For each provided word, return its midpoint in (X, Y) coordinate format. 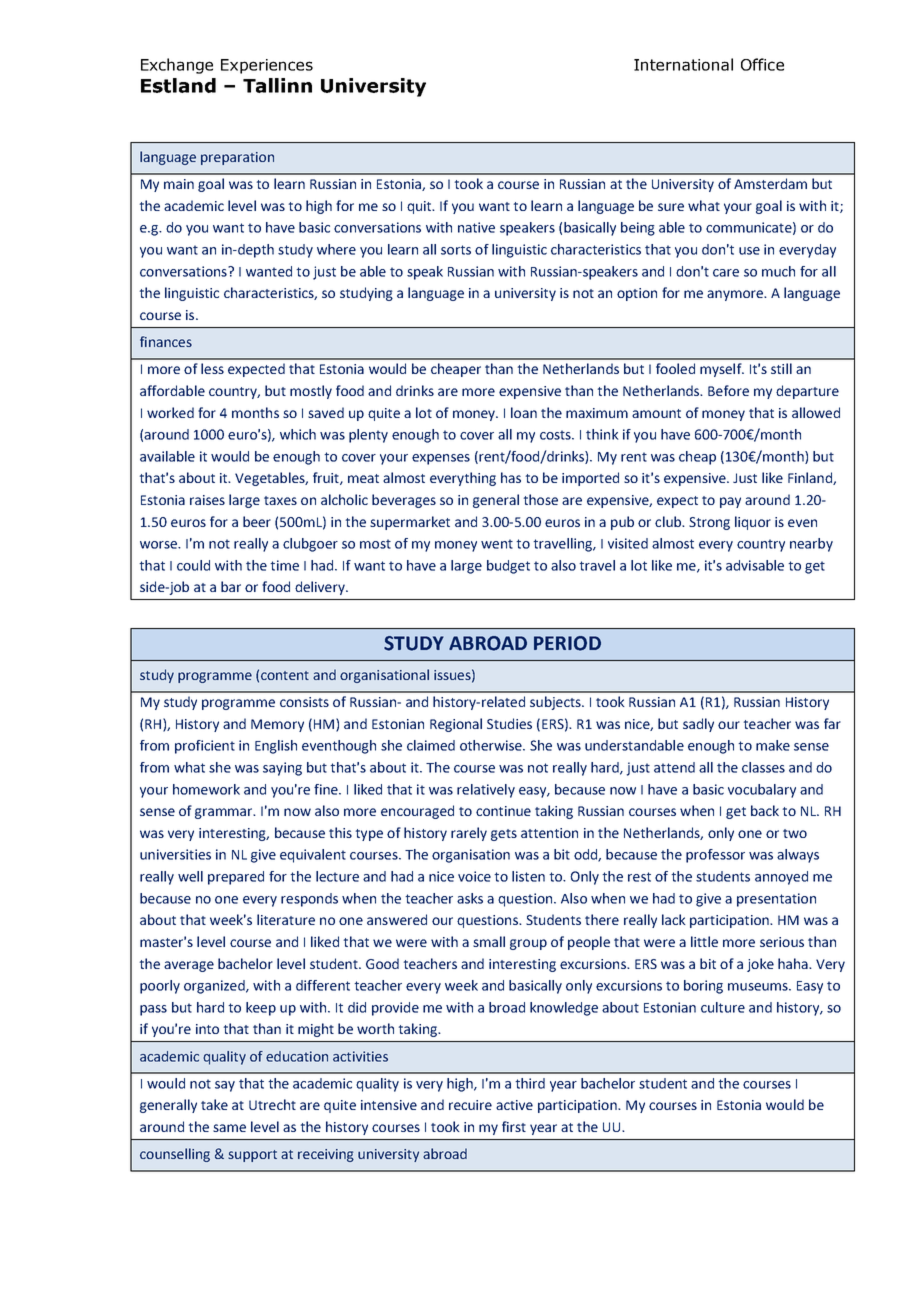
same (229, 1128)
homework (206, 789)
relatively (486, 791)
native (476, 227)
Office (762, 64)
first (514, 1126)
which (298, 434)
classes (763, 767)
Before (728, 390)
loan (524, 412)
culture (723, 1007)
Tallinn (277, 85)
